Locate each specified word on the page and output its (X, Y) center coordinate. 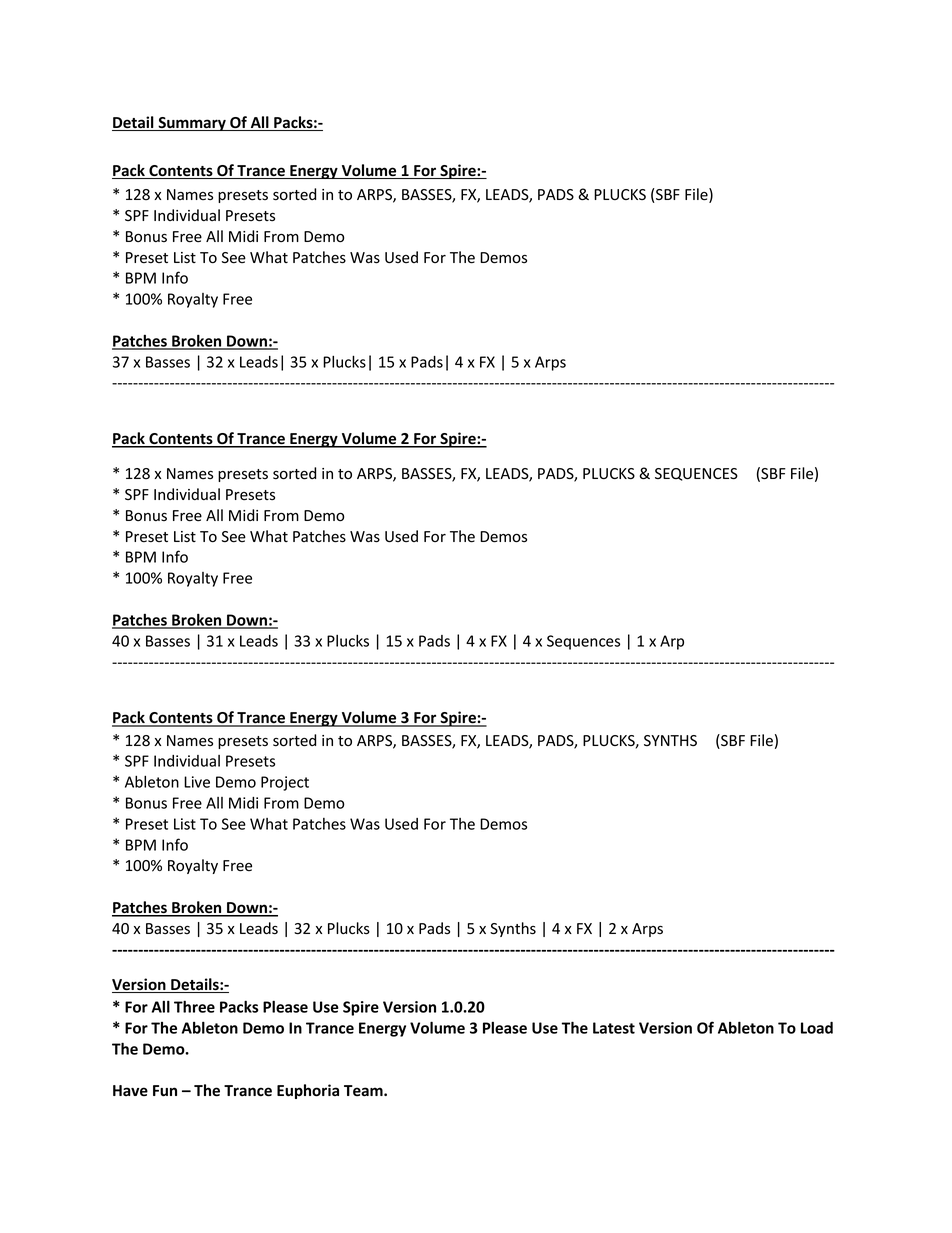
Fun (165, 1091)
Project (285, 783)
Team (364, 1091)
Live (197, 782)
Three (194, 1006)
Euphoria (308, 1091)
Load (817, 1028)
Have (130, 1090)
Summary (192, 124)
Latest (614, 1028)
